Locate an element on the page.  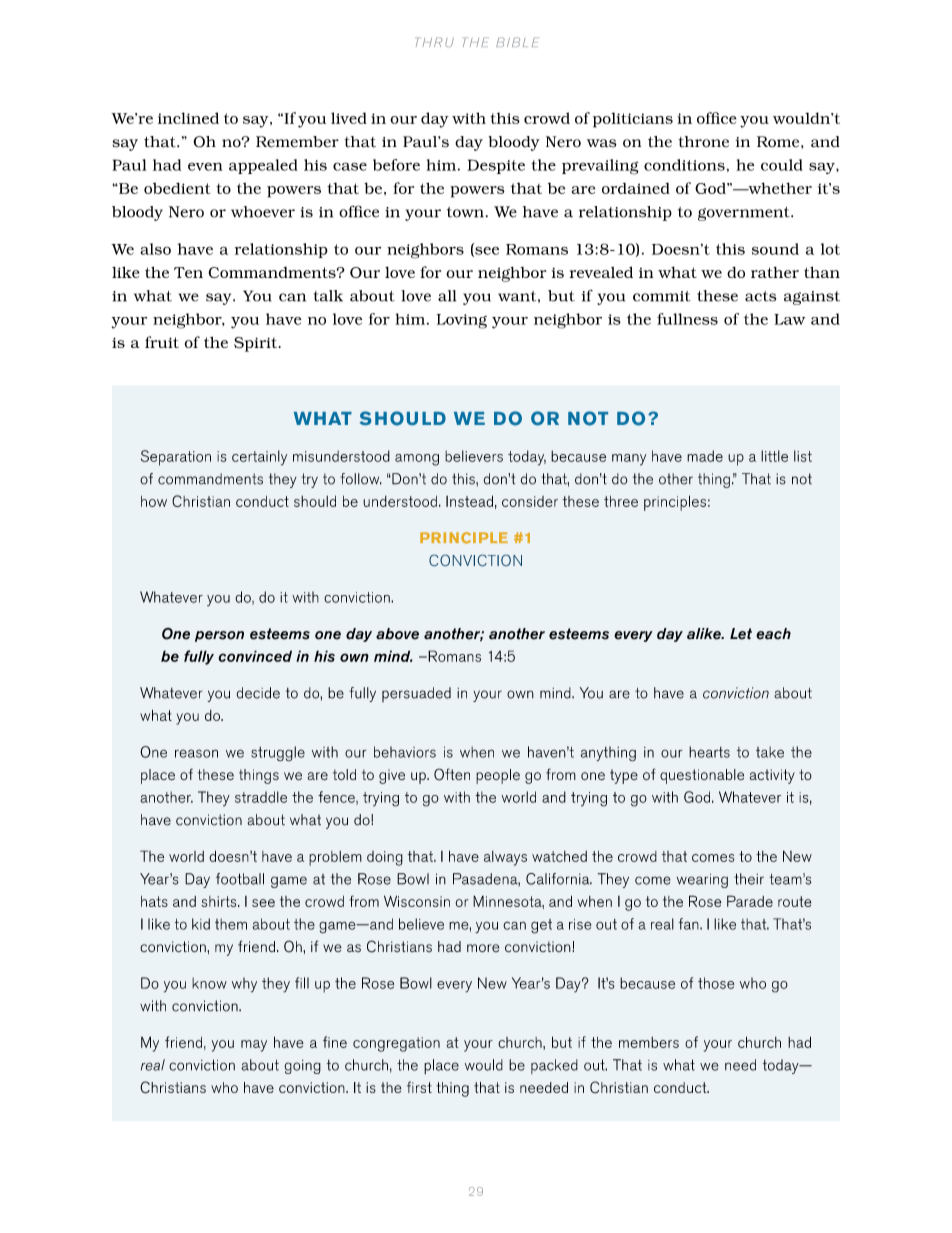
straddle is located at coordinates (261, 797).
